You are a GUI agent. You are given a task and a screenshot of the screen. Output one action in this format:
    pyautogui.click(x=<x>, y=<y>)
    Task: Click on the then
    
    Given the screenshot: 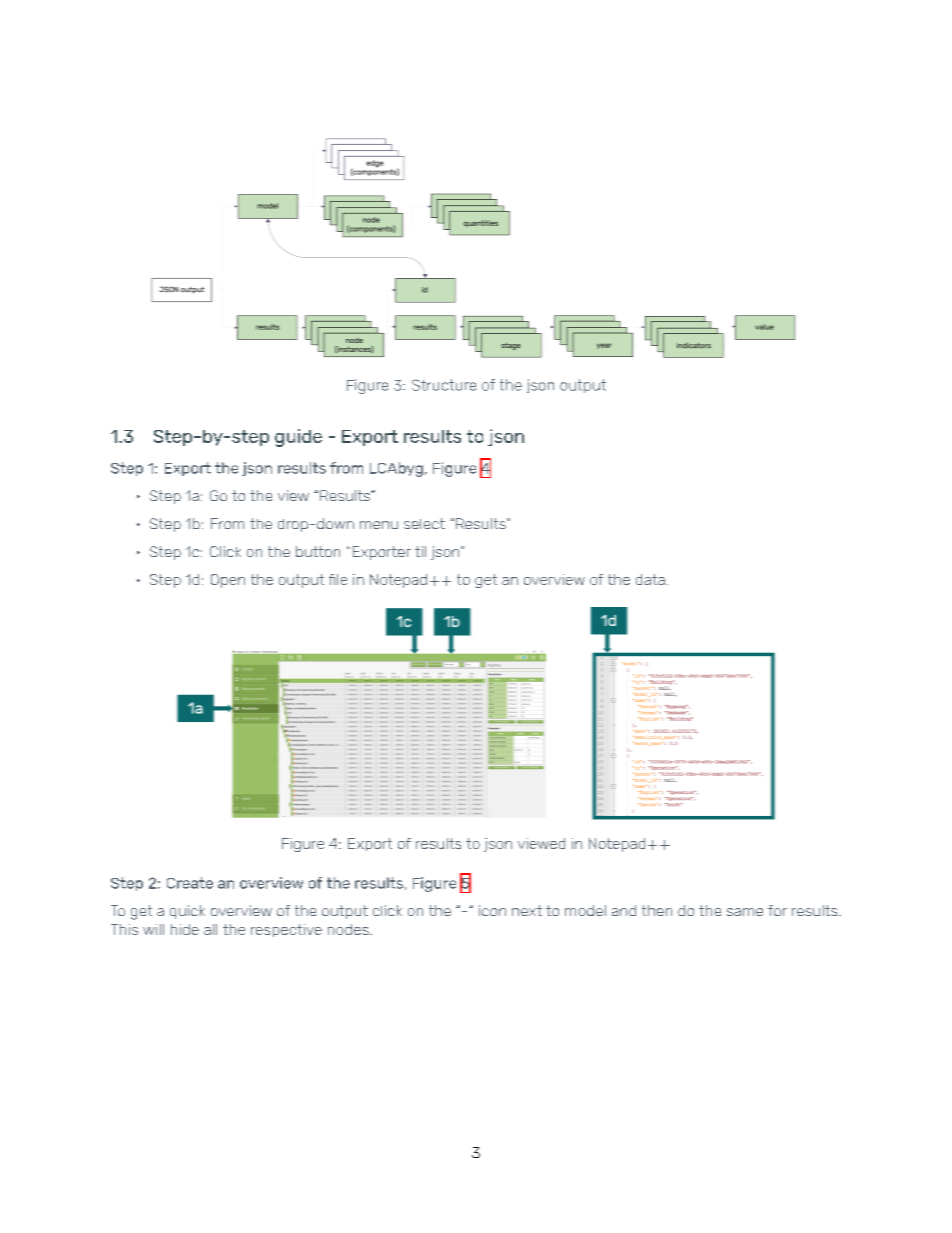 What is the action you would take?
    pyautogui.click(x=657, y=910)
